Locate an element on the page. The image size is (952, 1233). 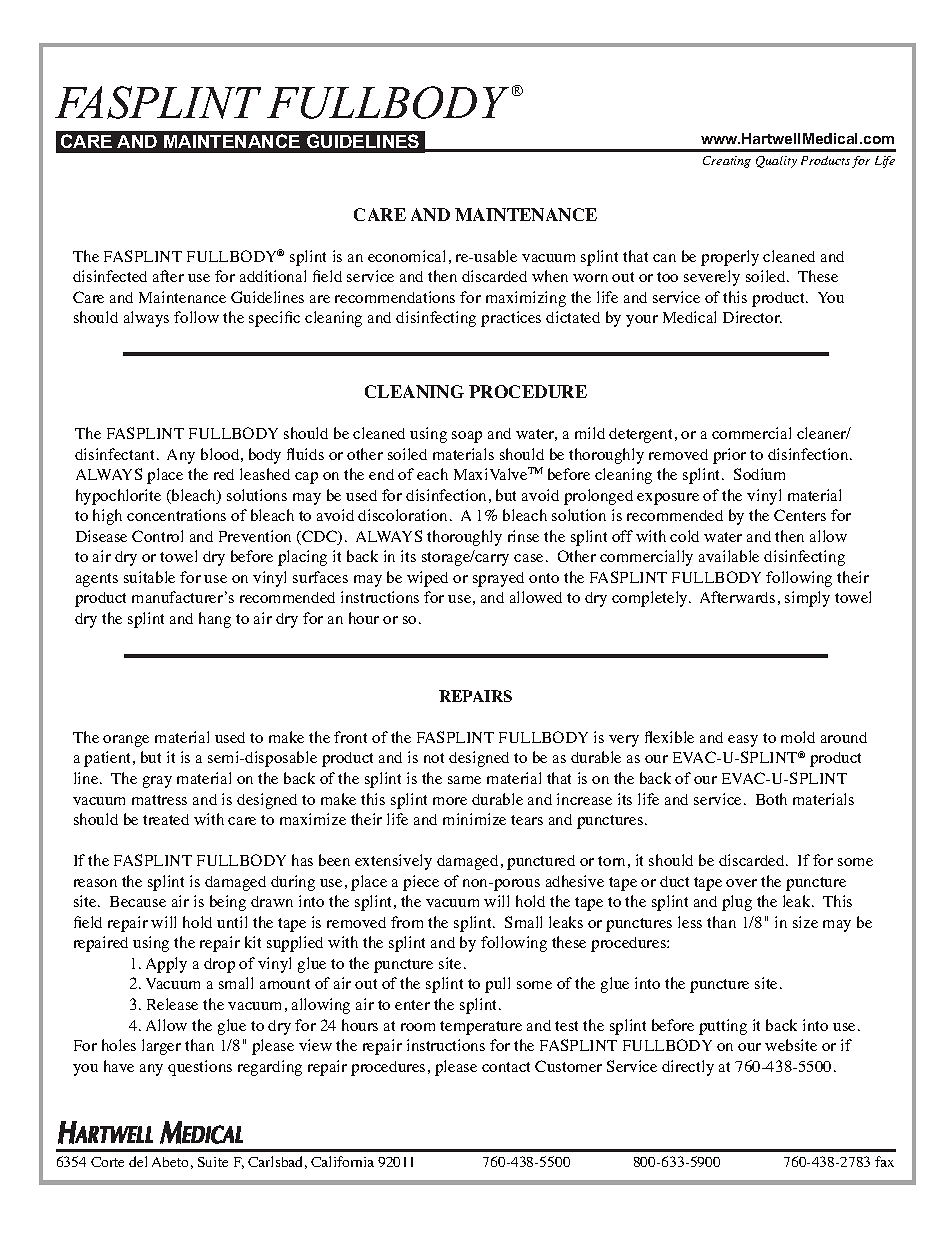
Suite is located at coordinates (213, 1162).
